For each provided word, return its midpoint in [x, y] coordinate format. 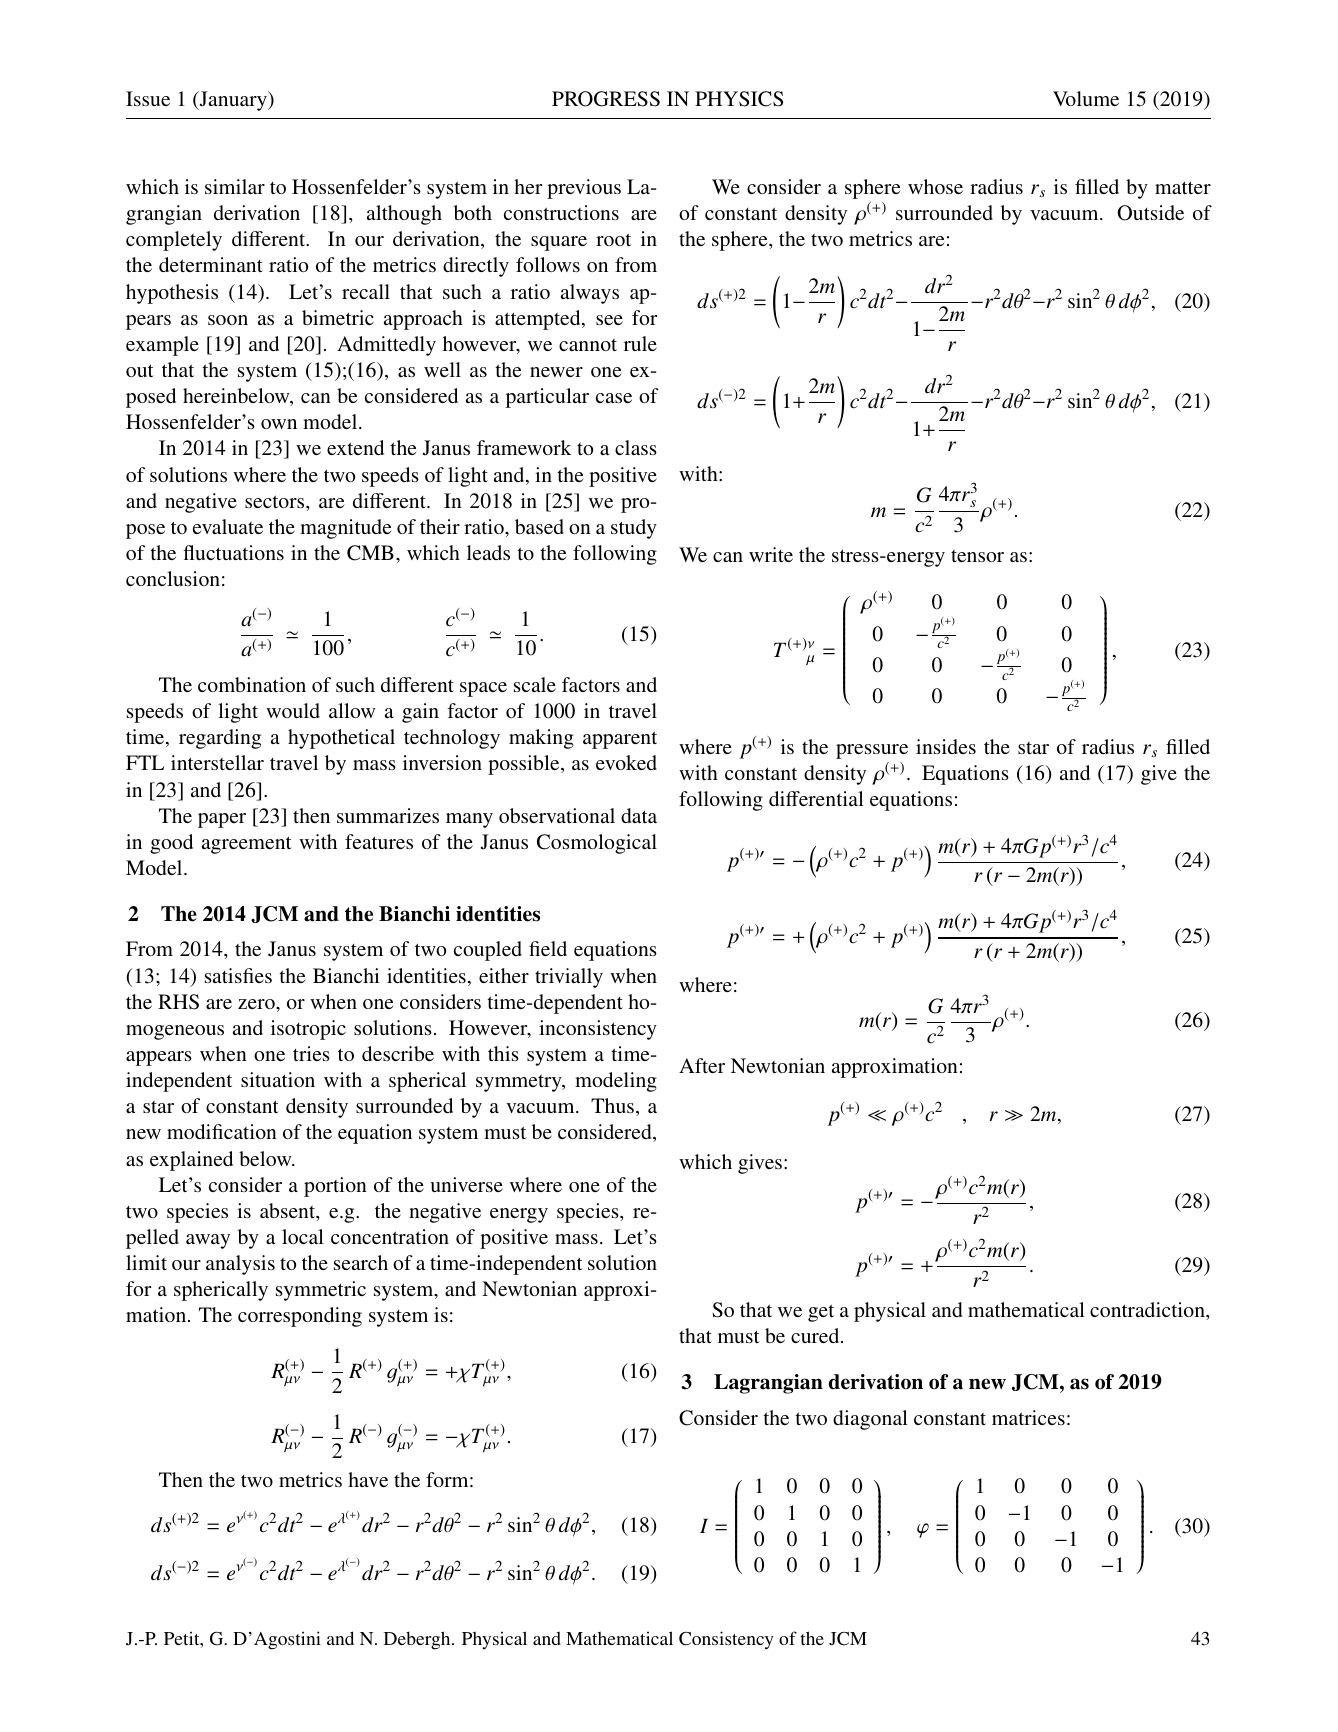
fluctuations [233, 552]
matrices [1028, 1417]
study [634, 529]
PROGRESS [606, 99]
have [368, 1479]
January [233, 101]
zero [257, 1004]
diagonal [870, 1420]
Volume [1086, 98]
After [702, 1065]
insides [946, 746]
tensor [977, 556]
